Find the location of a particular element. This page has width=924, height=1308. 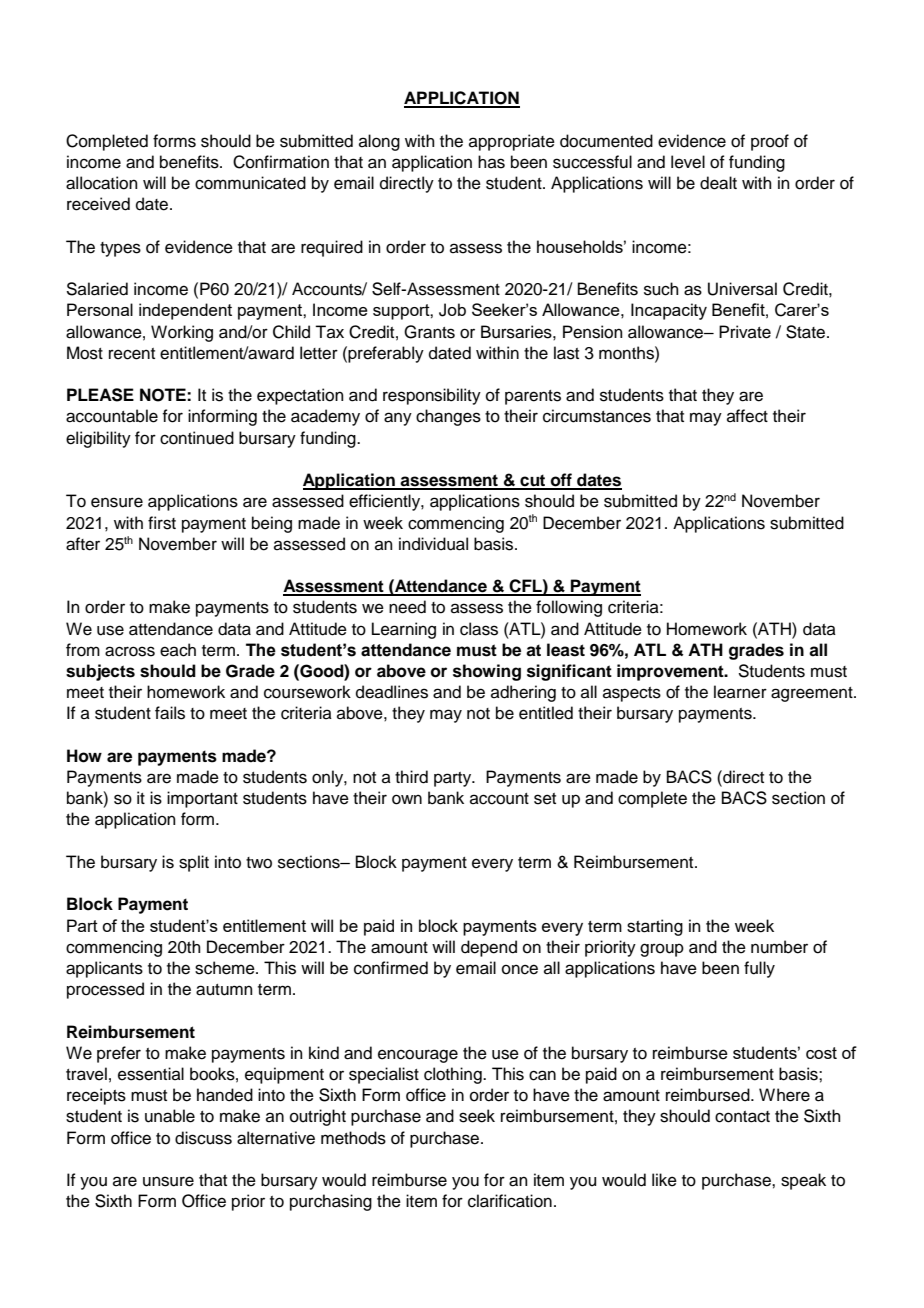

learner is located at coordinates (740, 692).
